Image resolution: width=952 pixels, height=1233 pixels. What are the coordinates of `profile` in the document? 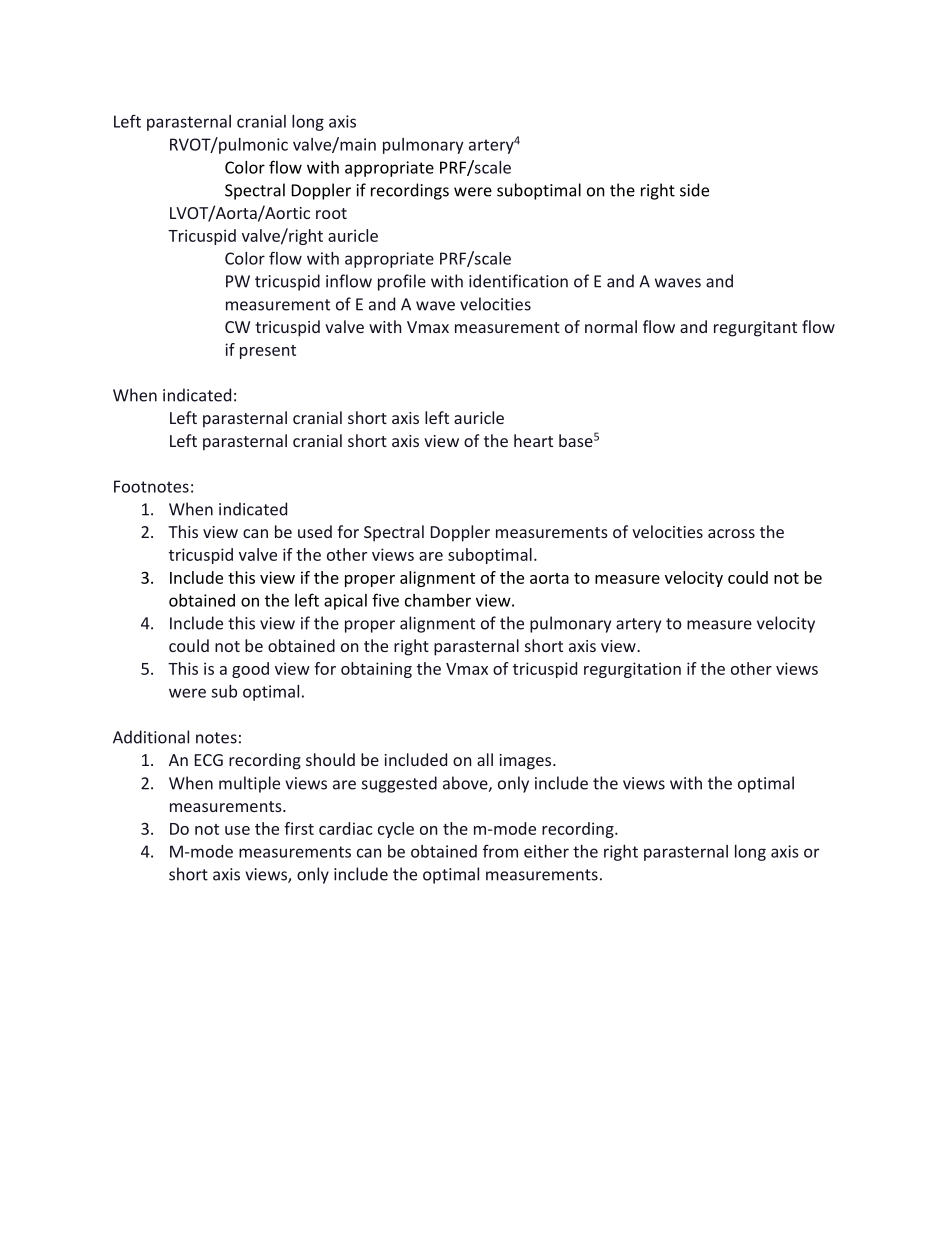 It's located at (402, 282).
